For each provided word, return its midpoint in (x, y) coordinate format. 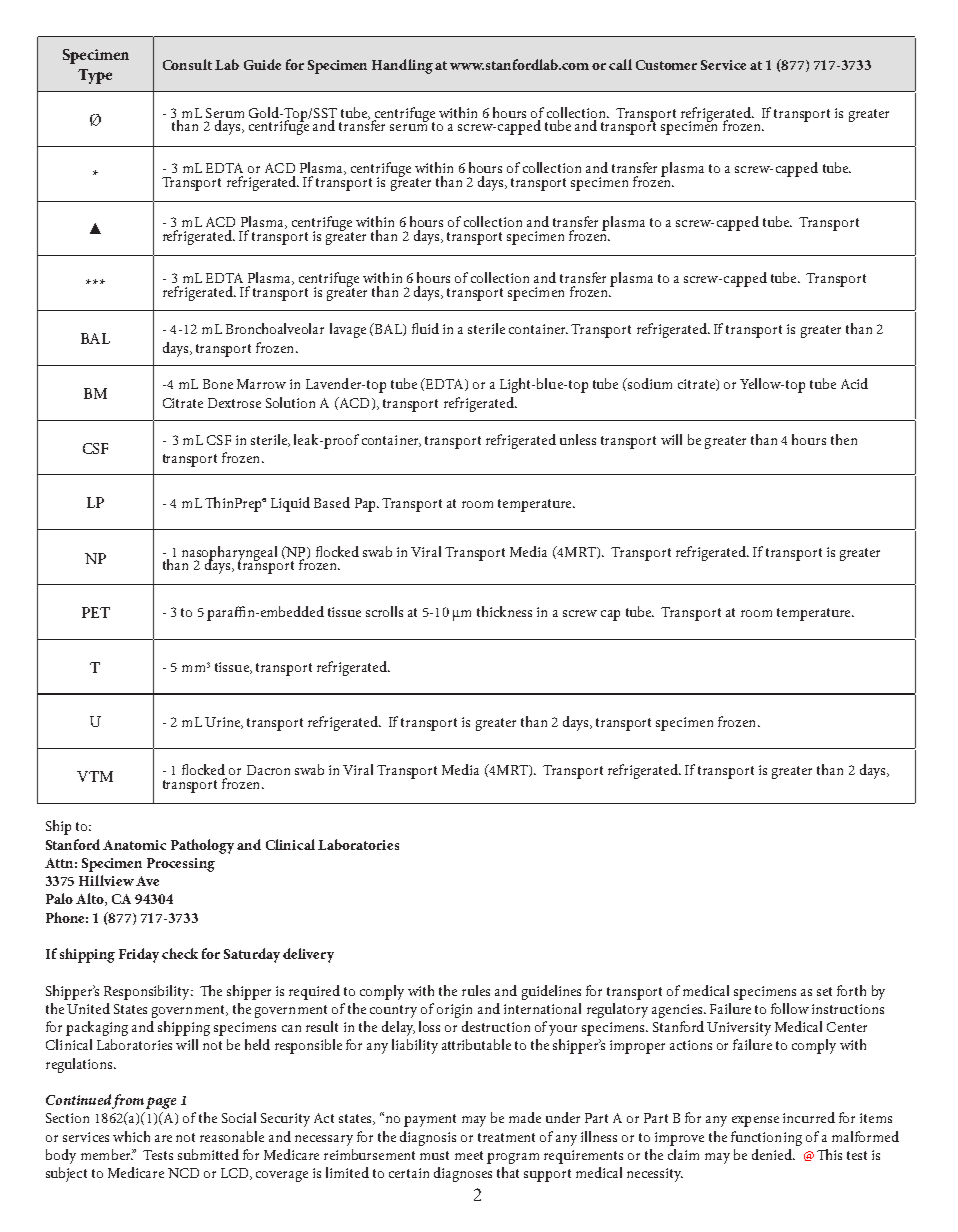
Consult (187, 64)
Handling (402, 66)
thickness (504, 611)
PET (96, 612)
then (844, 439)
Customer (666, 65)
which (131, 1136)
